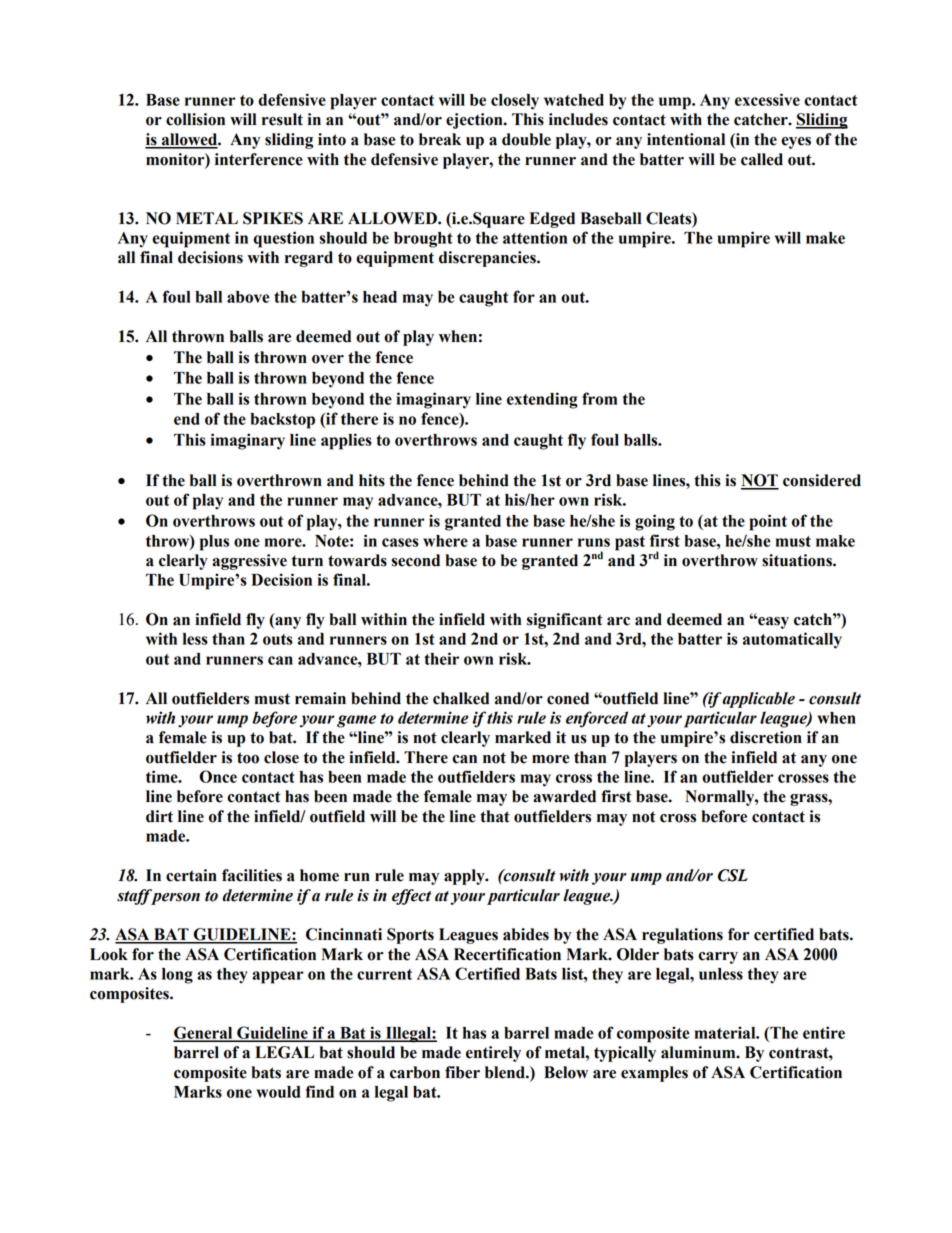 The height and width of the page is (1233, 952). Describe the element at coordinates (542, 400) in the page. I see `extending` at that location.
